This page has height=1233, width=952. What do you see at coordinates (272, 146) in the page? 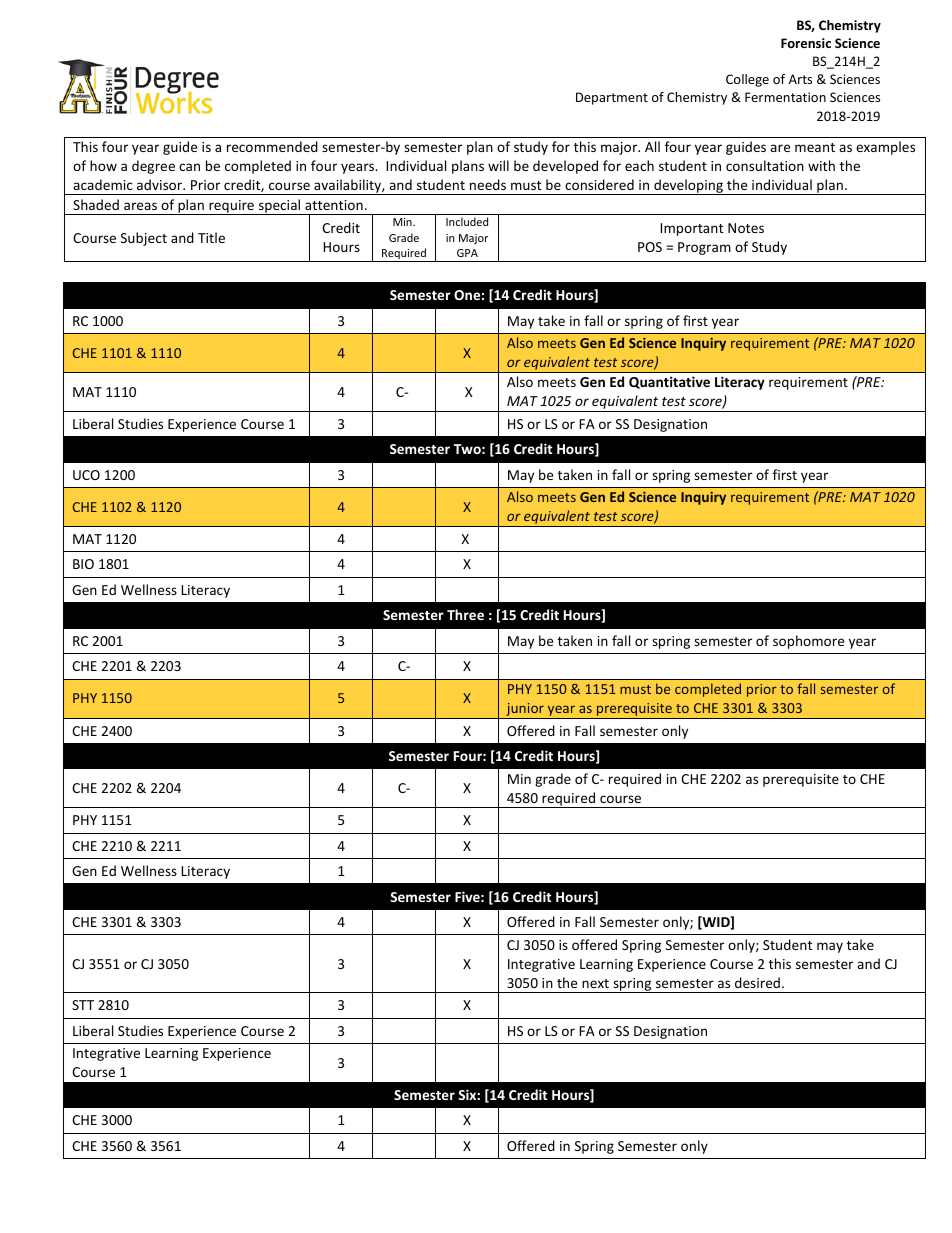
I see `recommended` at bounding box center [272, 146].
